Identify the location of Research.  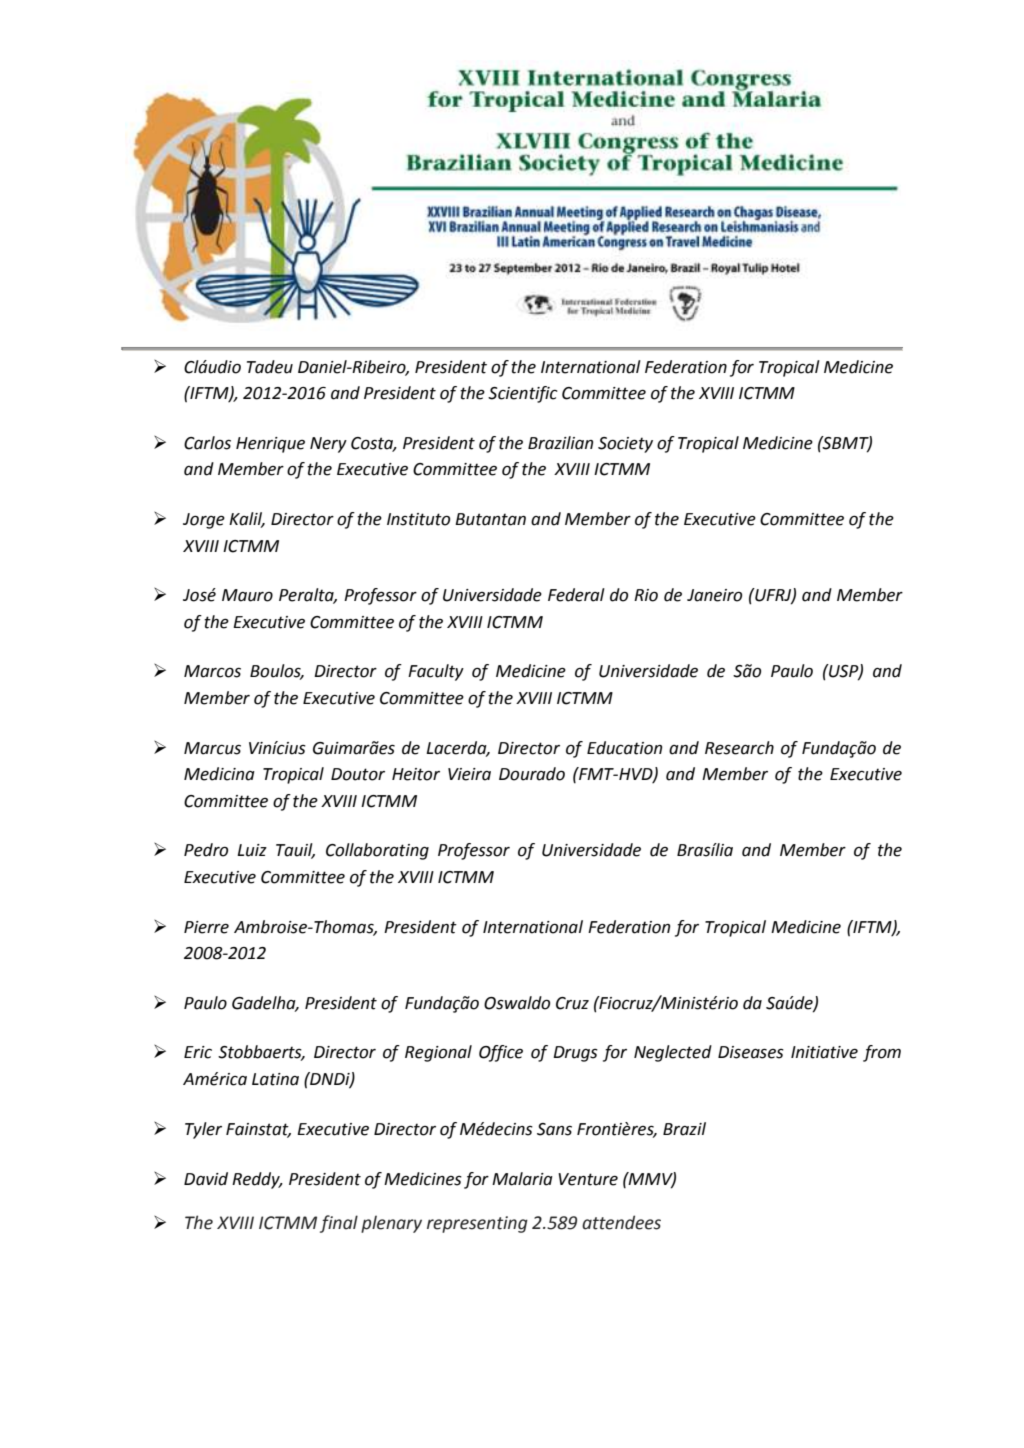
(739, 748).
